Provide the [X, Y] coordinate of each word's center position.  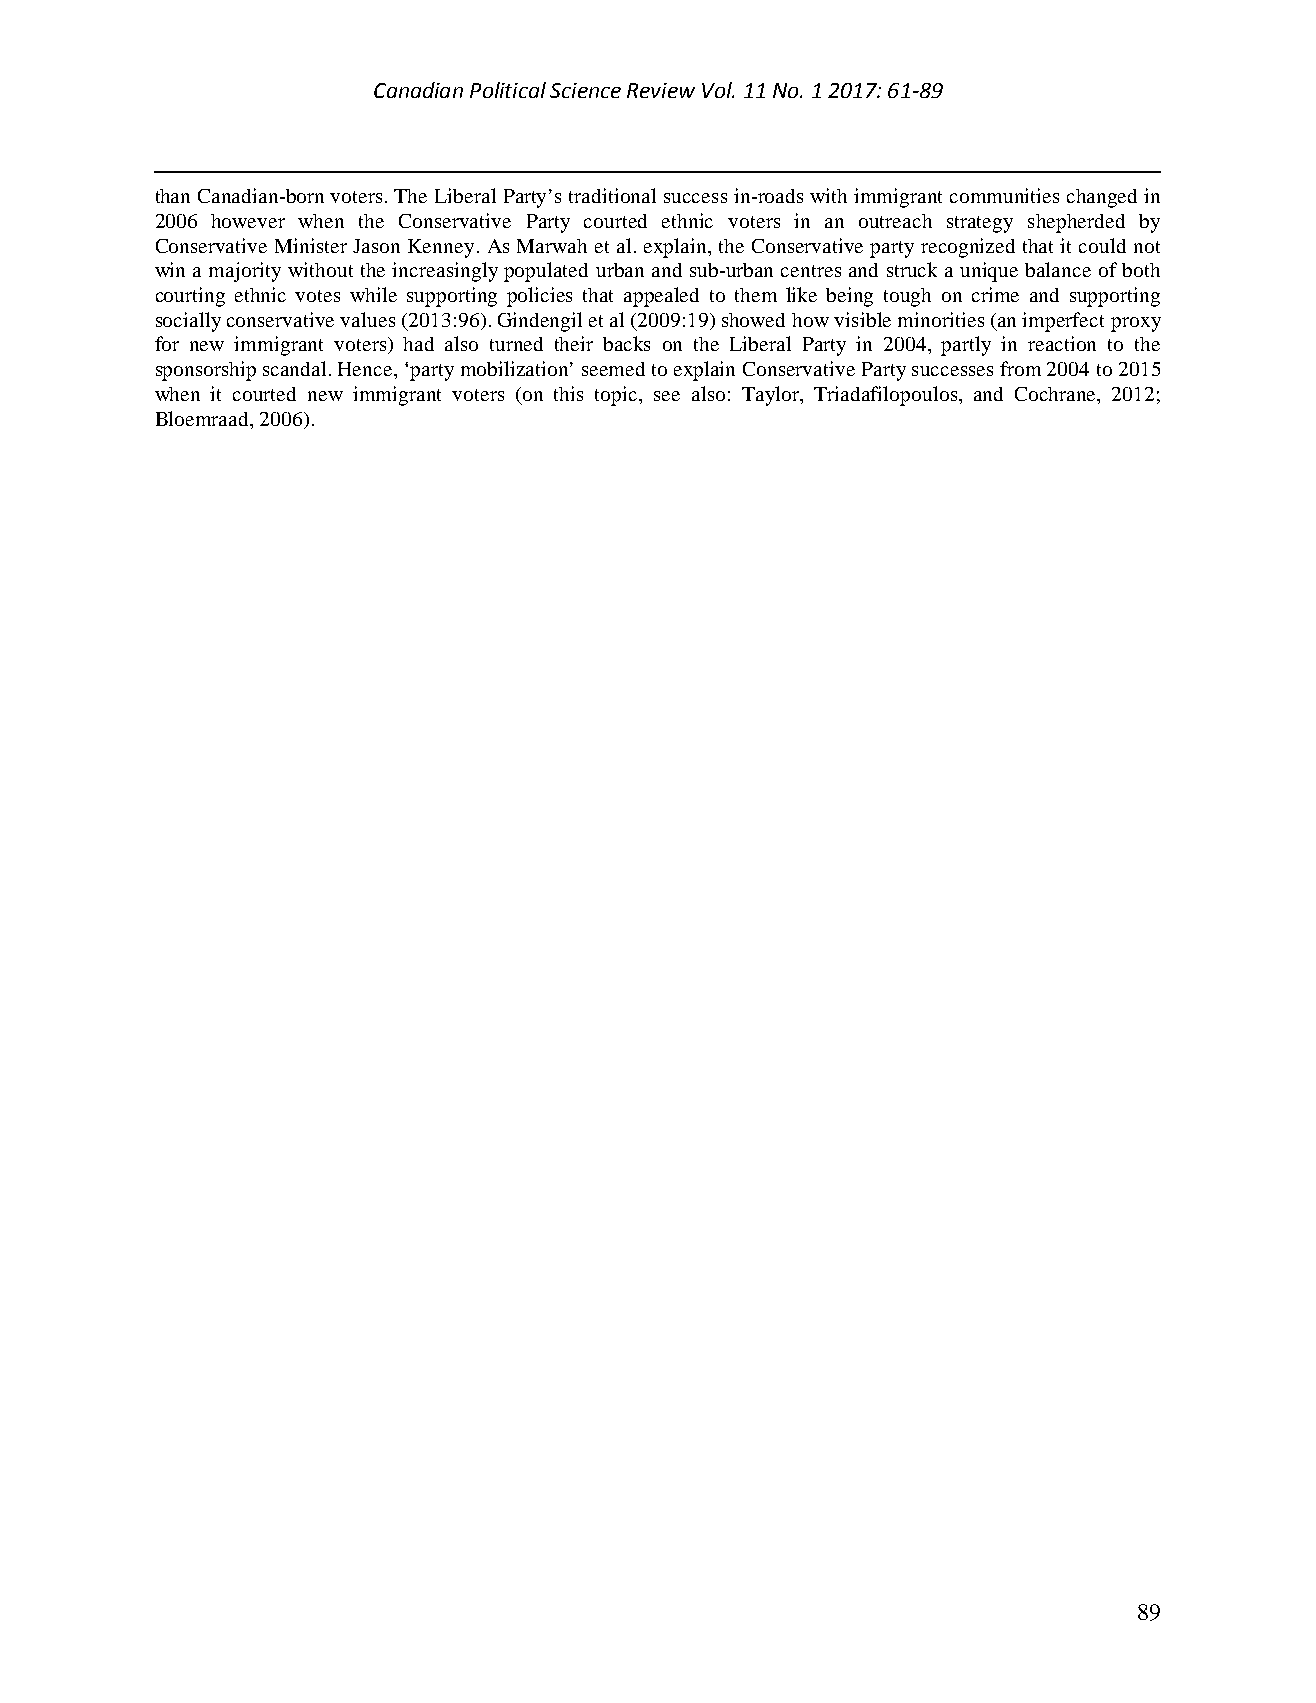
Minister [311, 245]
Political [508, 90]
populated [546, 272]
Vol [718, 90]
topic [617, 396]
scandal [294, 368]
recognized [968, 248]
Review [661, 90]
